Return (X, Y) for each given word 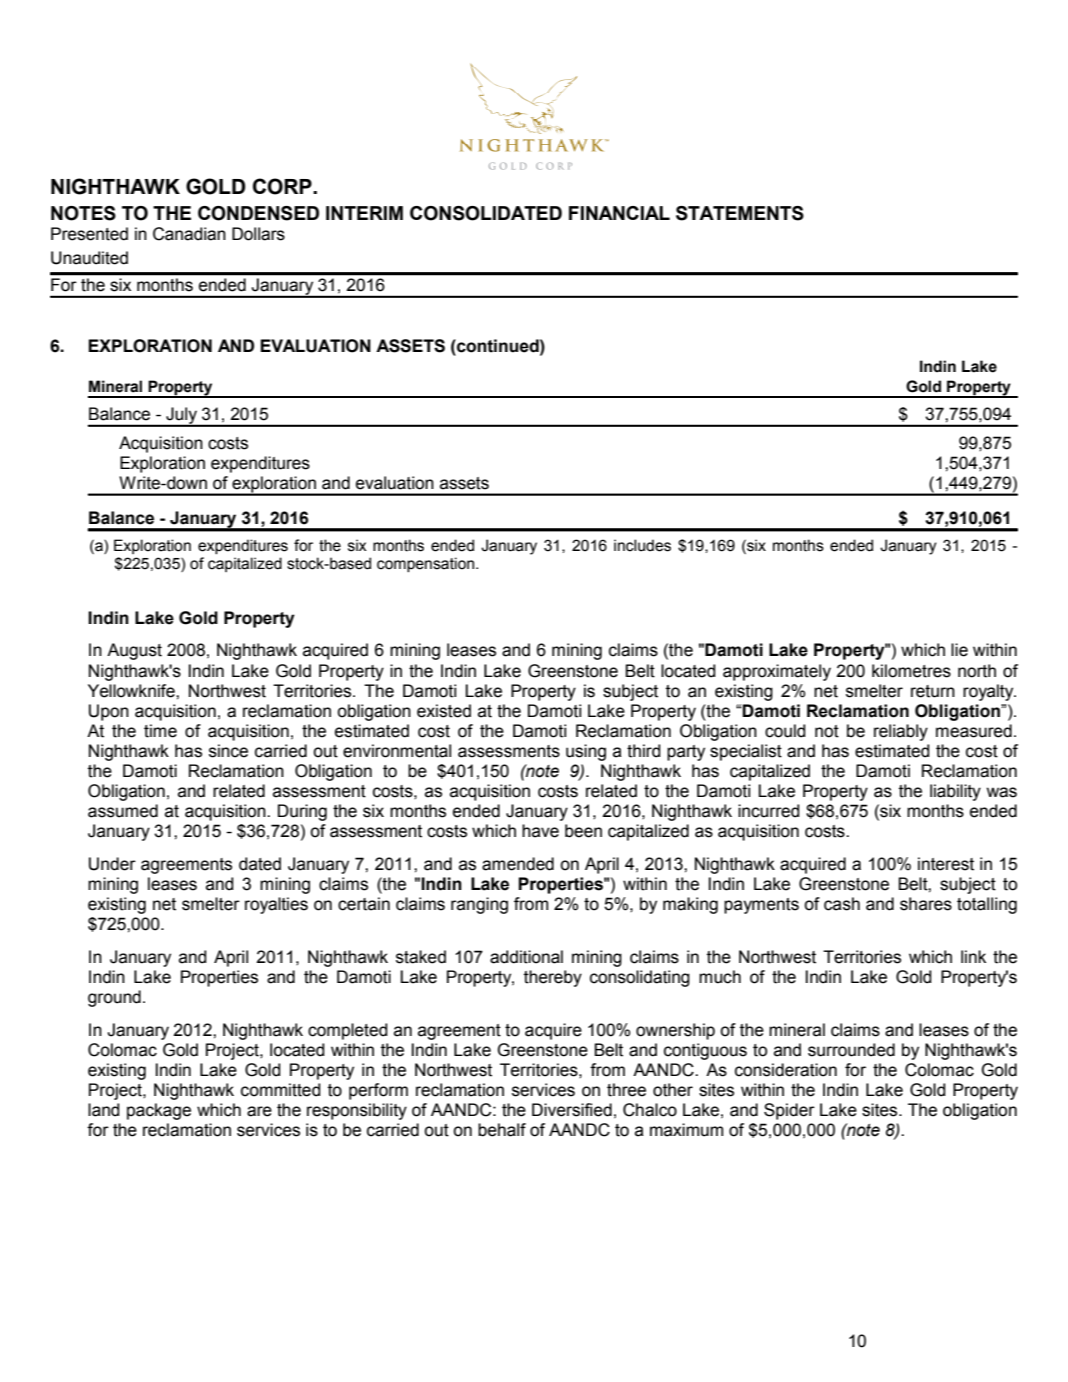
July (181, 417)
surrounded (851, 1050)
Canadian (189, 234)
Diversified (572, 1110)
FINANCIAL (619, 213)
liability (955, 792)
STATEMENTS (740, 213)
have (540, 831)
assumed (123, 811)
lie (959, 650)
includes (642, 545)
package (159, 1111)
